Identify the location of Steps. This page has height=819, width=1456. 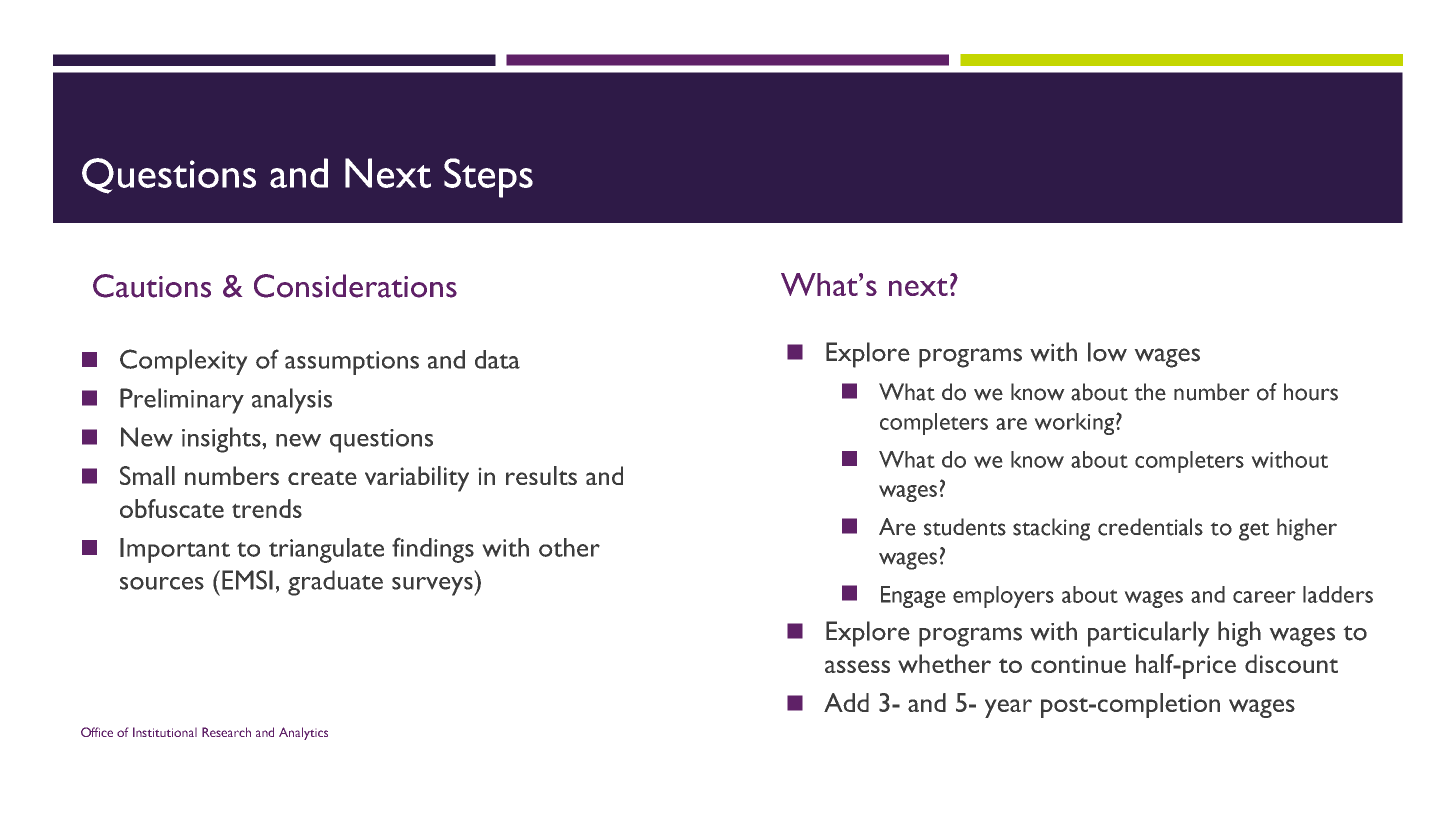
(488, 178).
